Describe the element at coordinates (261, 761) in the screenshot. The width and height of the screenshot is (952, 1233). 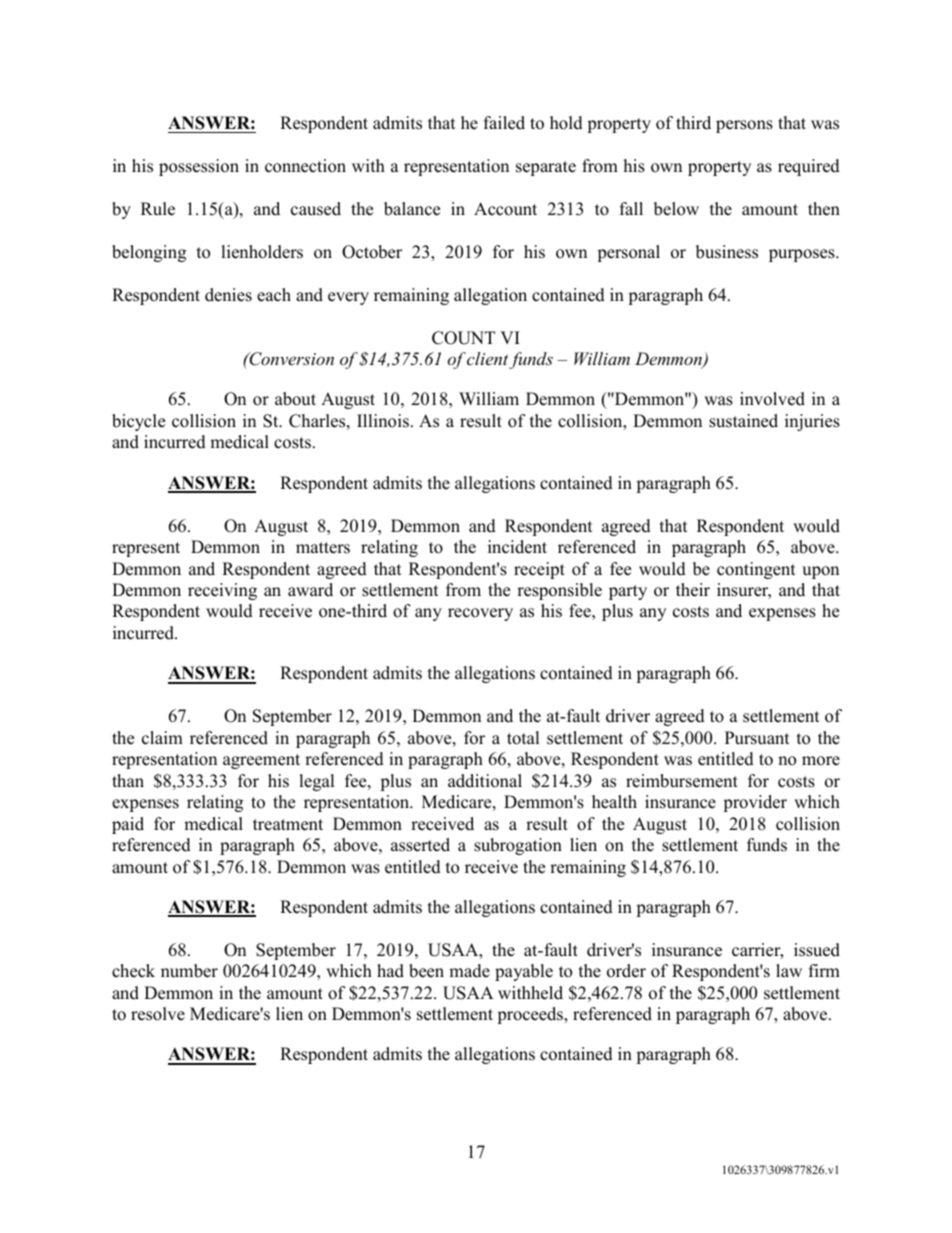
I see `agreement` at that location.
